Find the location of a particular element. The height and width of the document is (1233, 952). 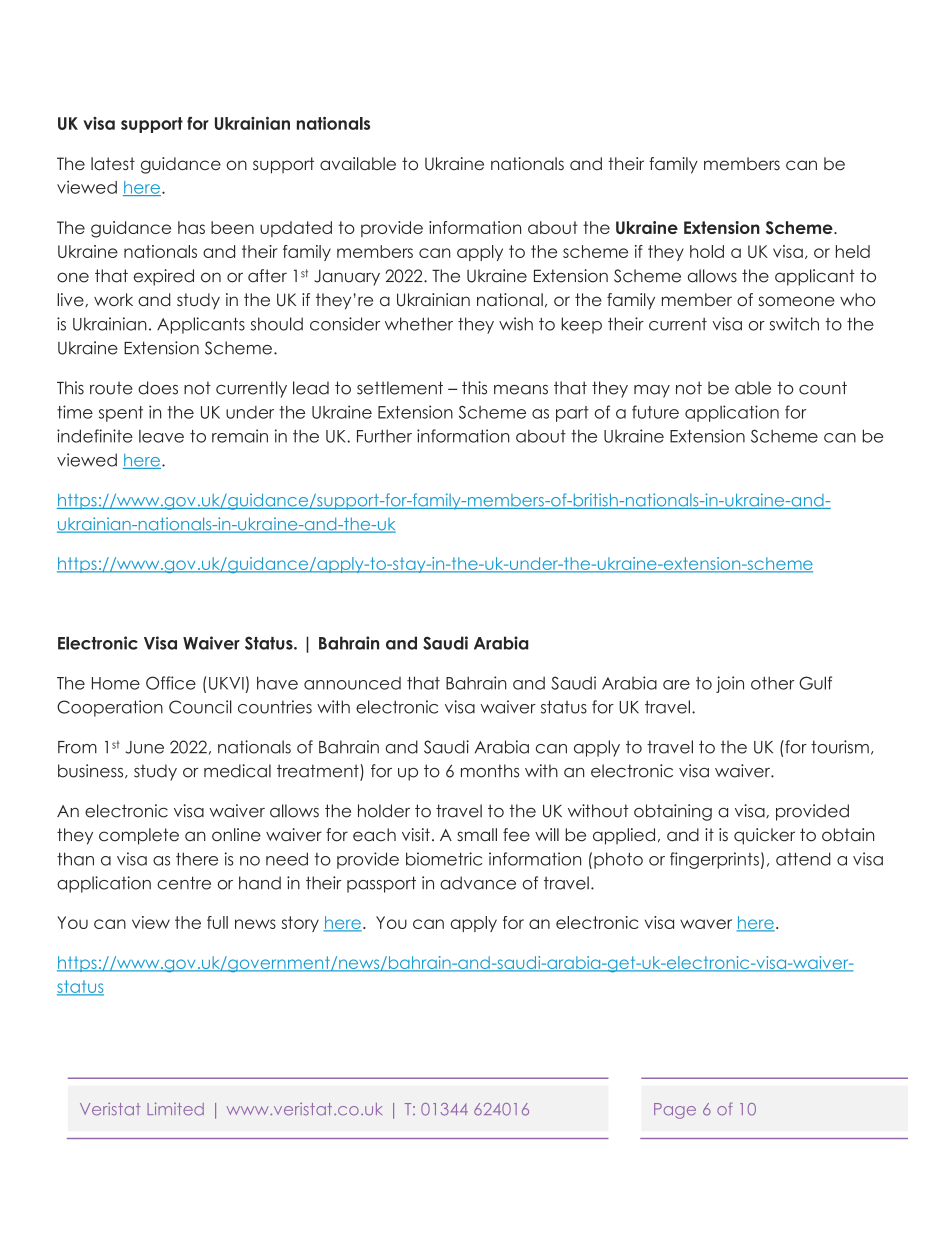

updated is located at coordinates (296, 229).
